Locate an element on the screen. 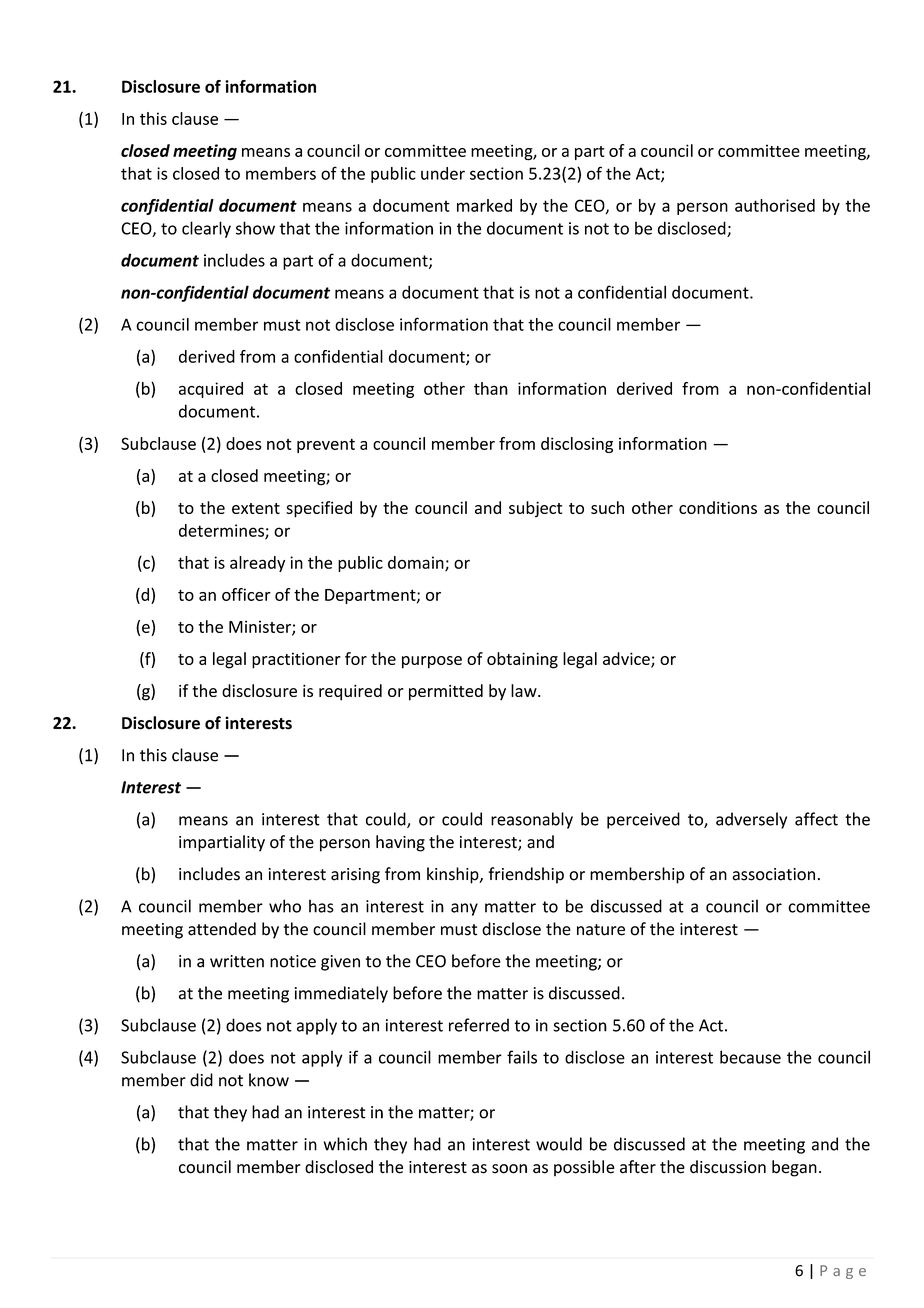 The height and width of the screenshot is (1308, 924). subject is located at coordinates (535, 509).
